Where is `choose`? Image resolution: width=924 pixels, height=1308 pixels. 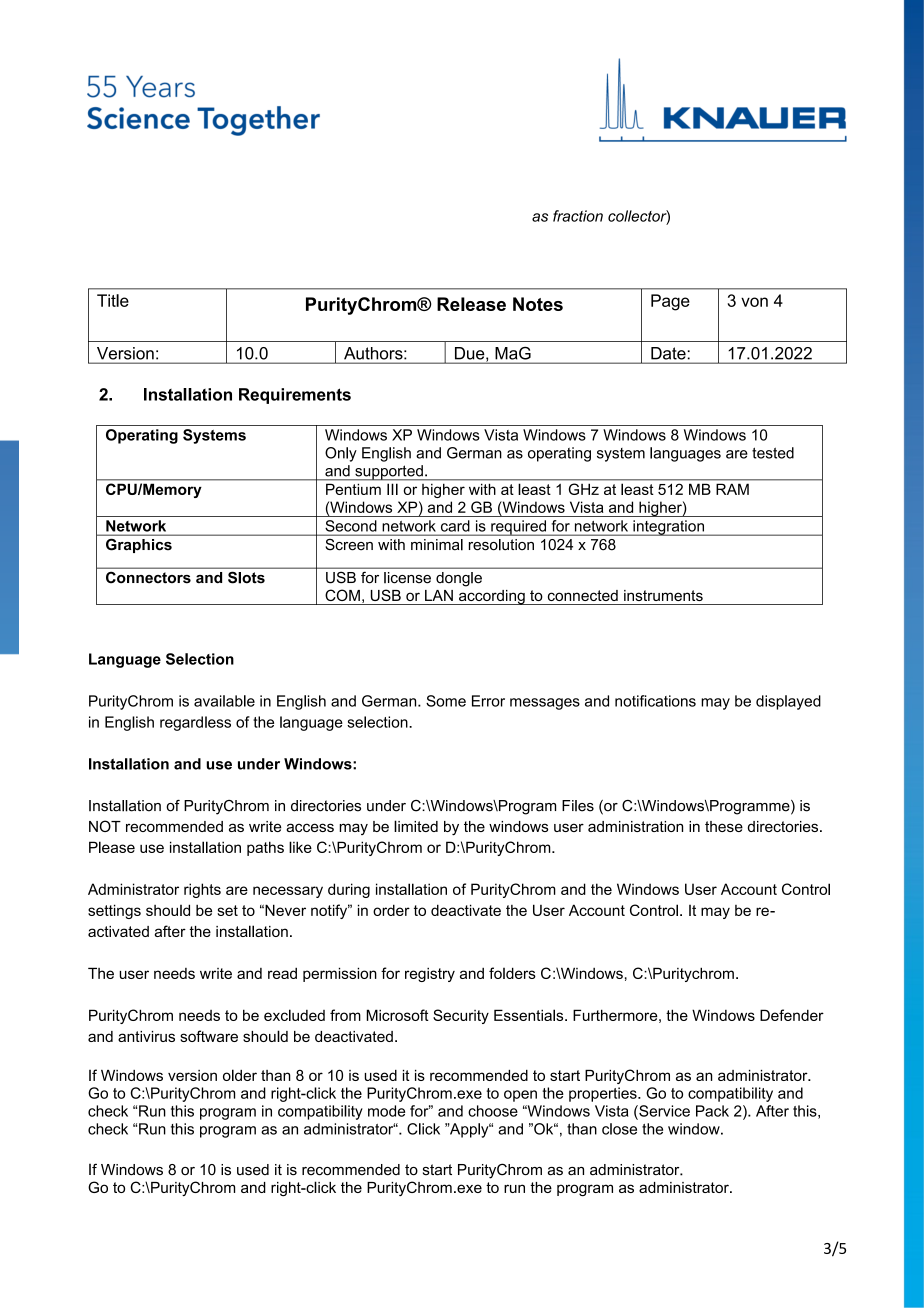
choose is located at coordinates (493, 1111).
